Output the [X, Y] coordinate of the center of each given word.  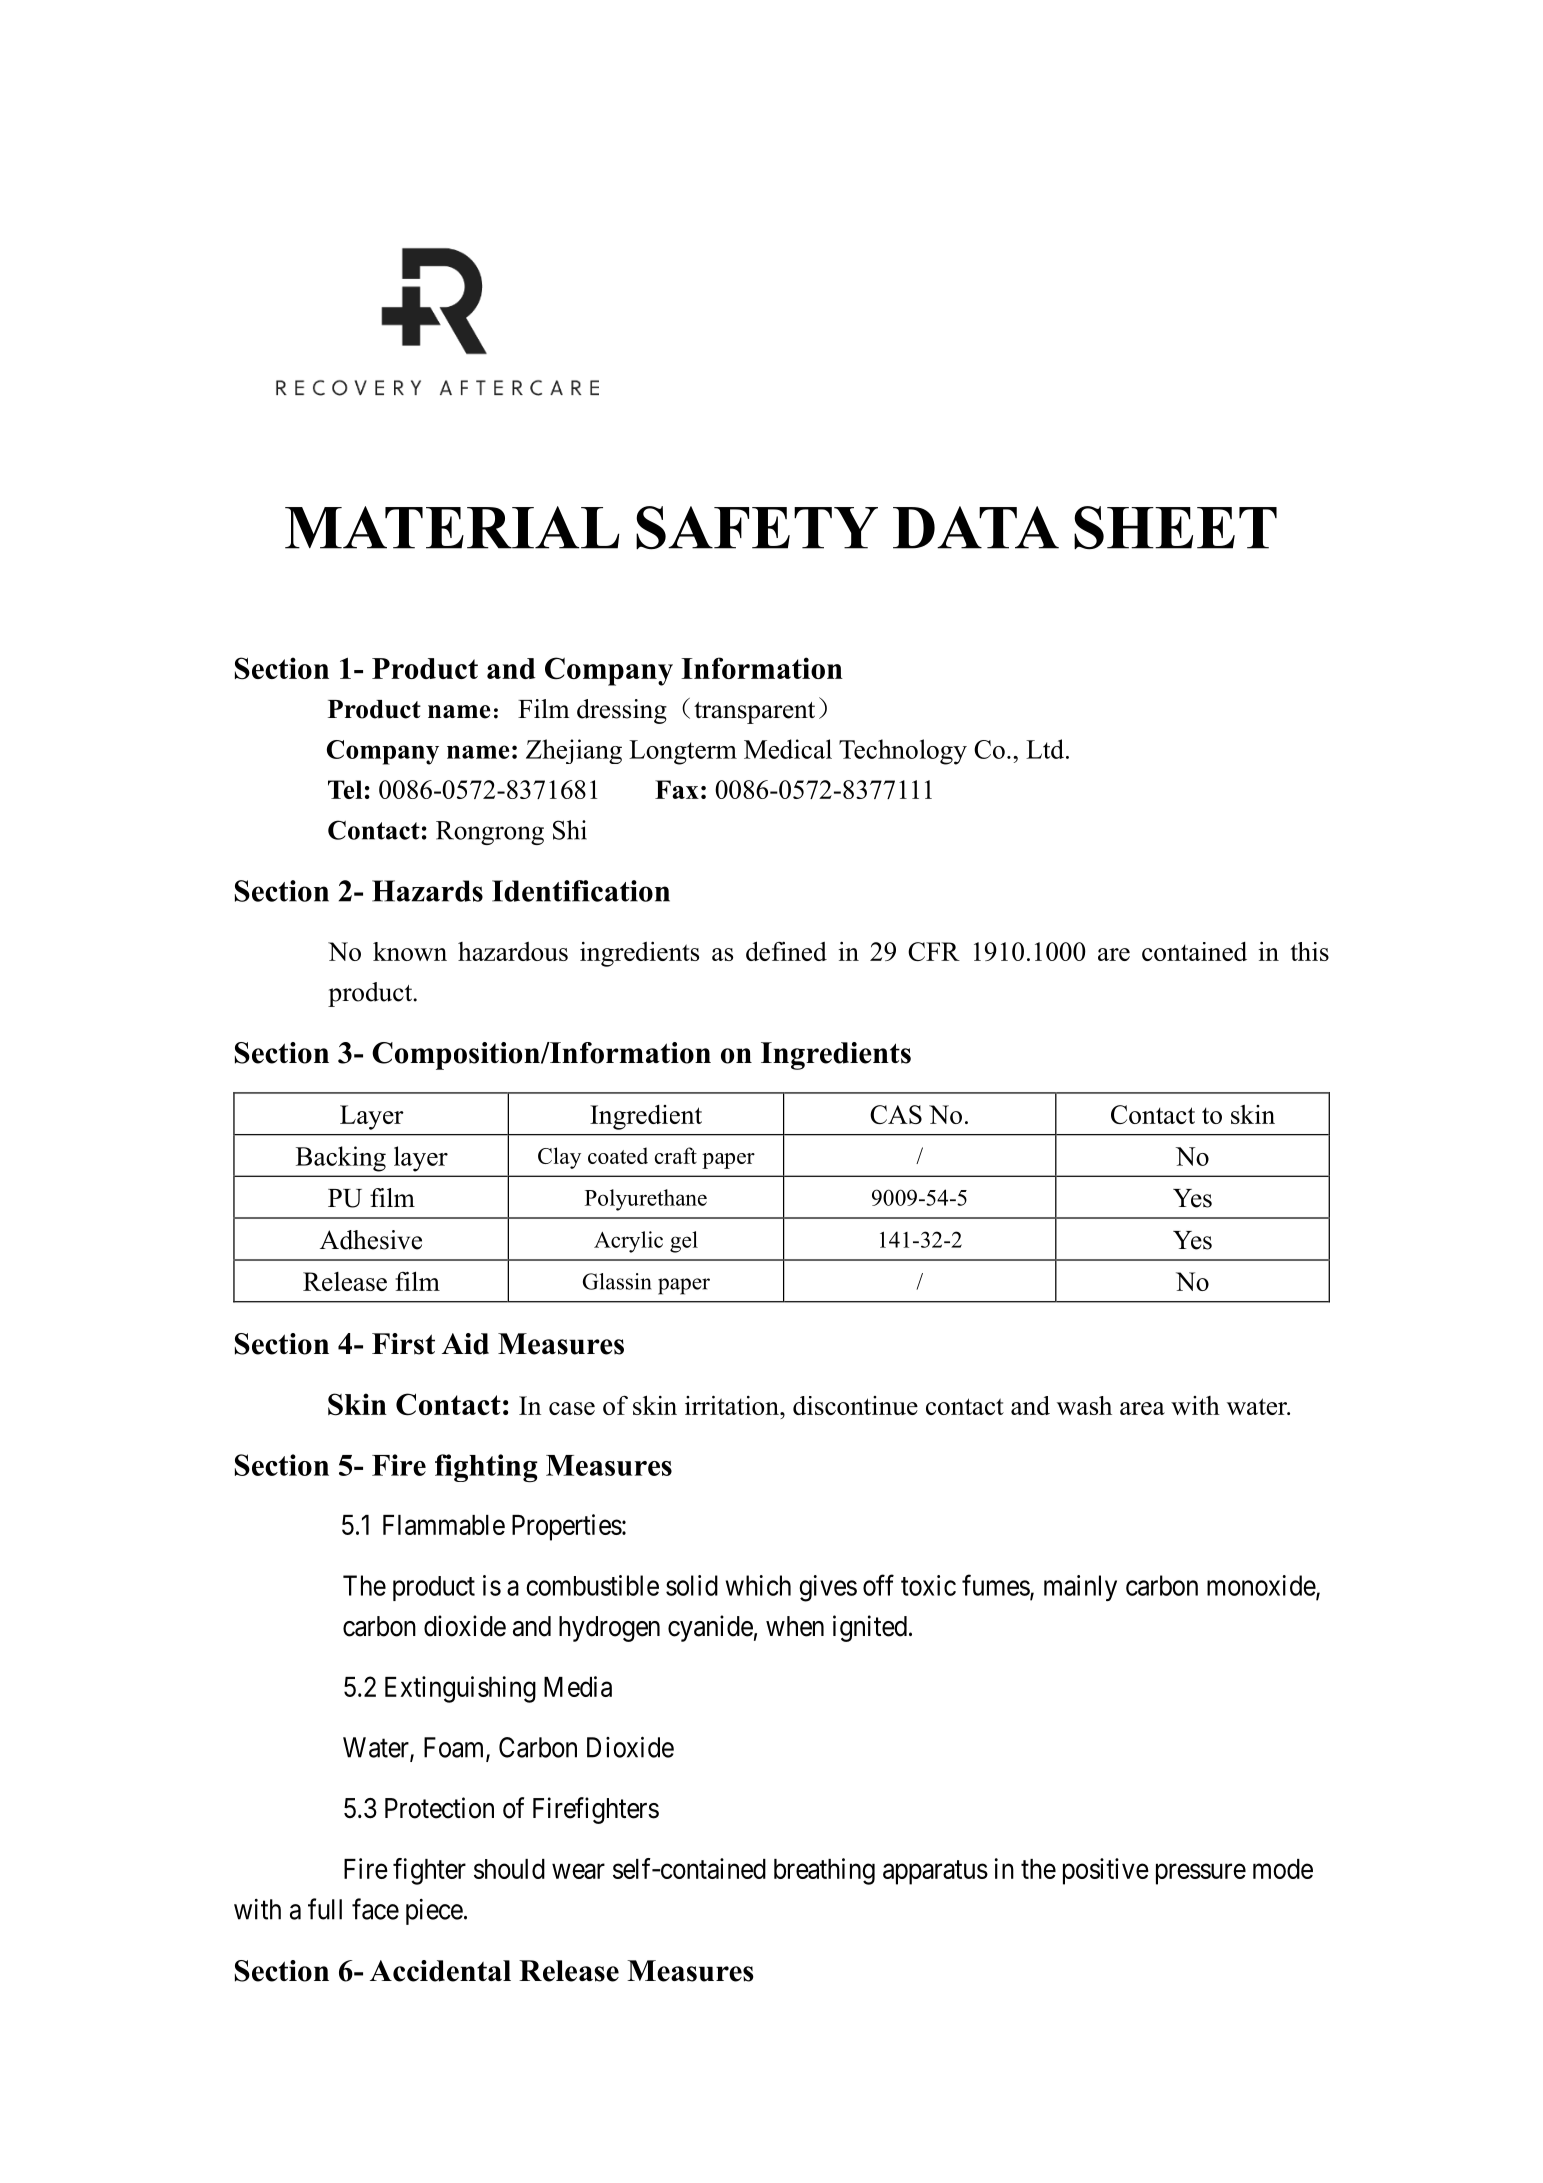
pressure [1201, 1874]
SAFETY [757, 528]
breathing [824, 1871]
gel [684, 1242]
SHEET [1175, 528]
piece [434, 1912]
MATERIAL [452, 527]
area [1142, 1408]
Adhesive [371, 1240]
